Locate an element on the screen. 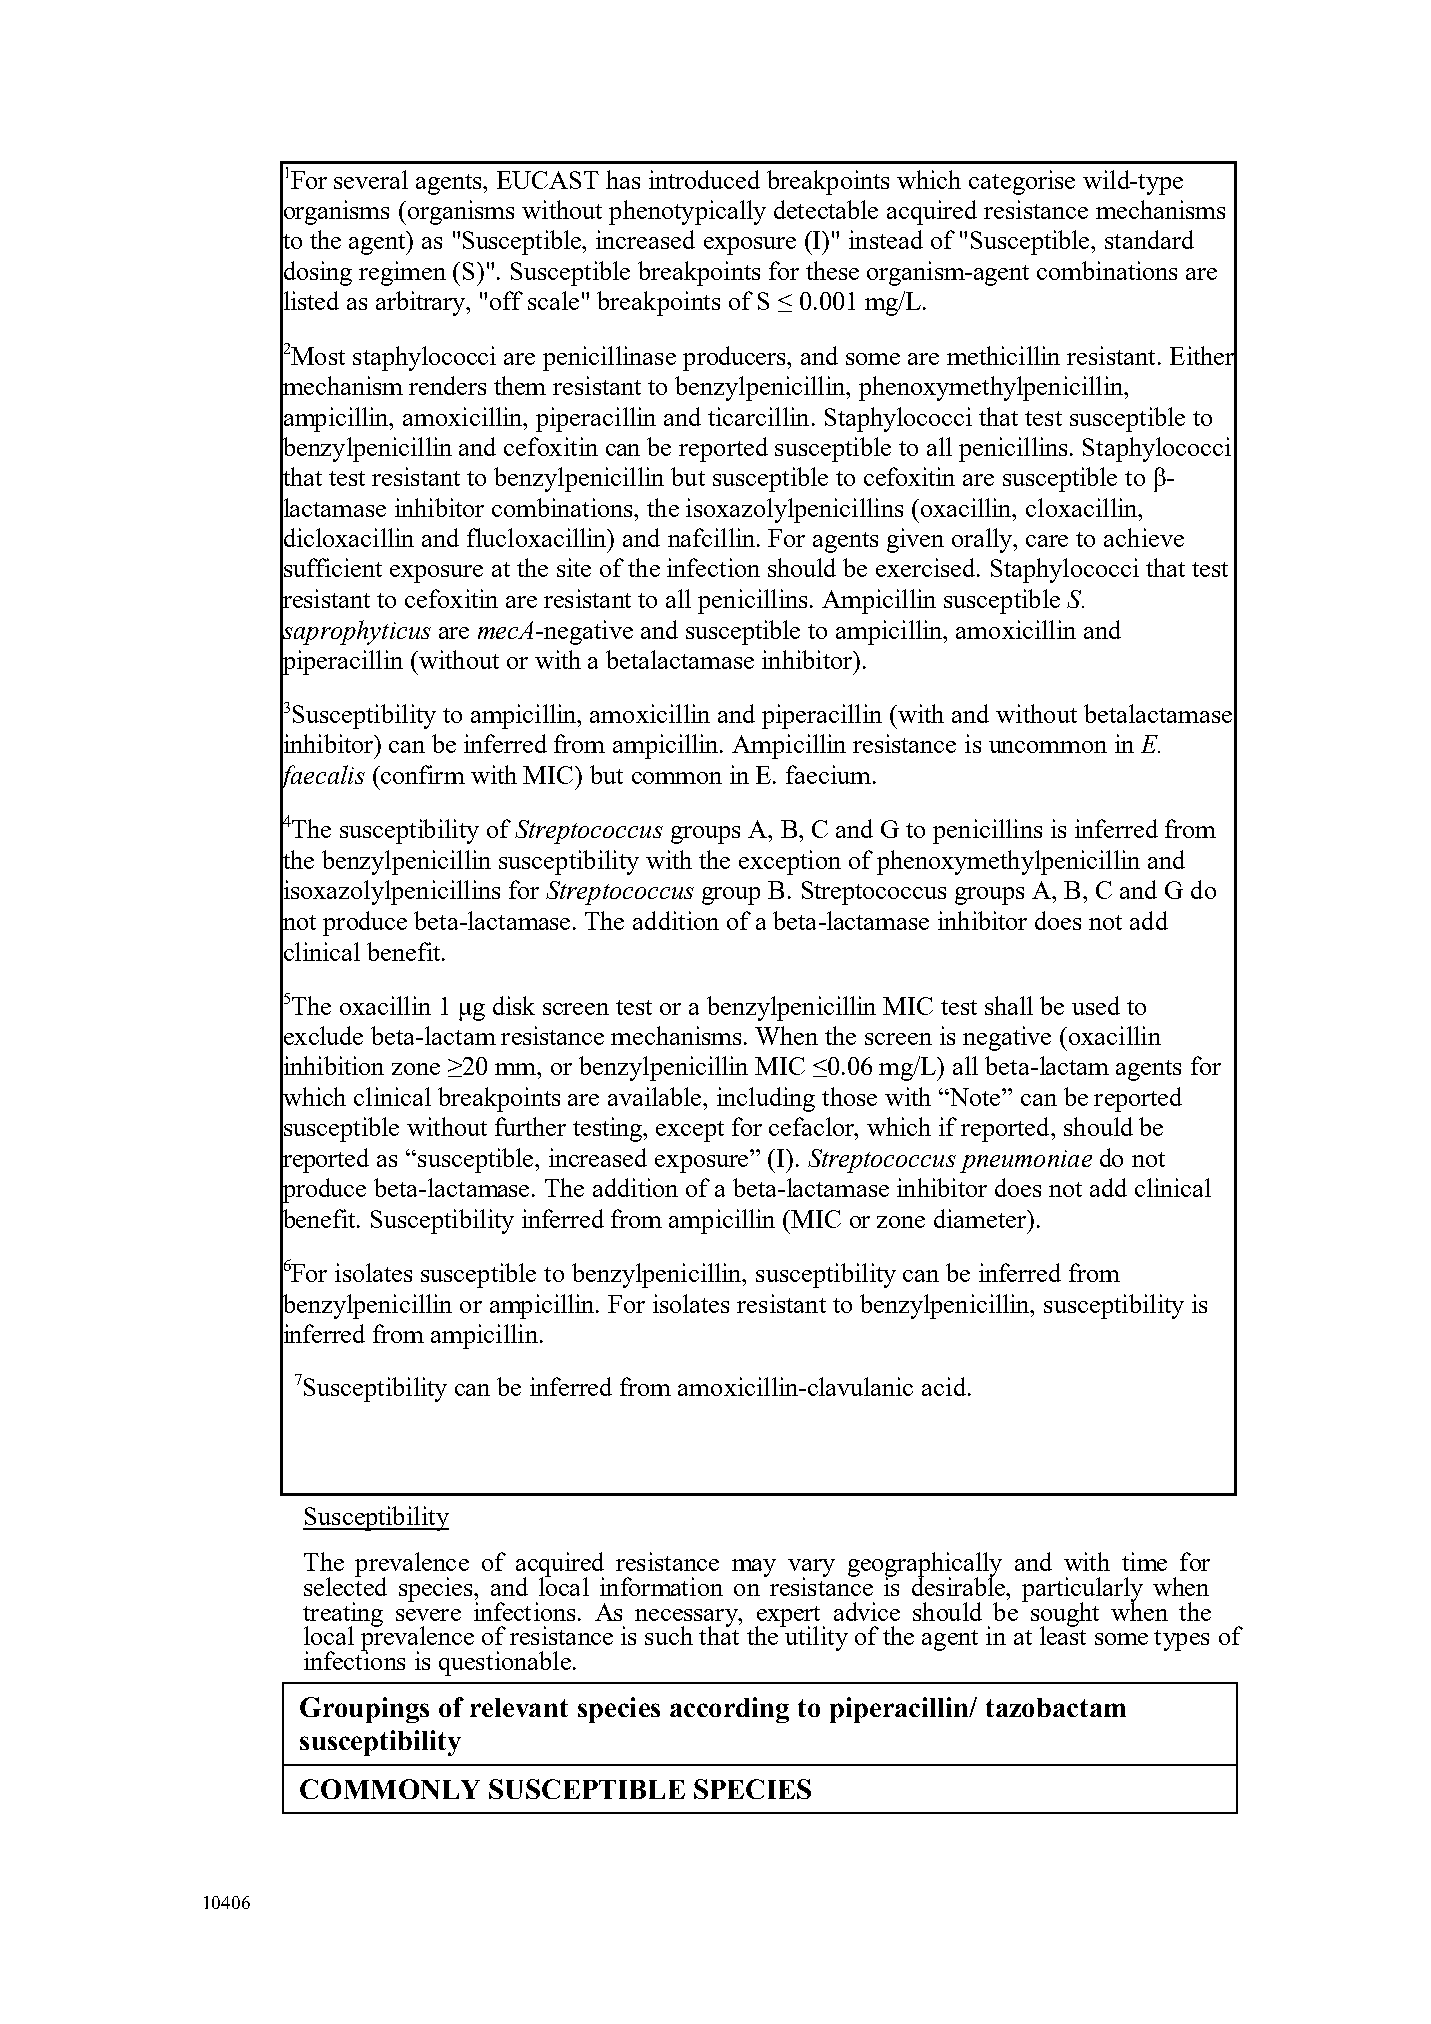 The image size is (1431, 2024). site is located at coordinates (574, 567).
